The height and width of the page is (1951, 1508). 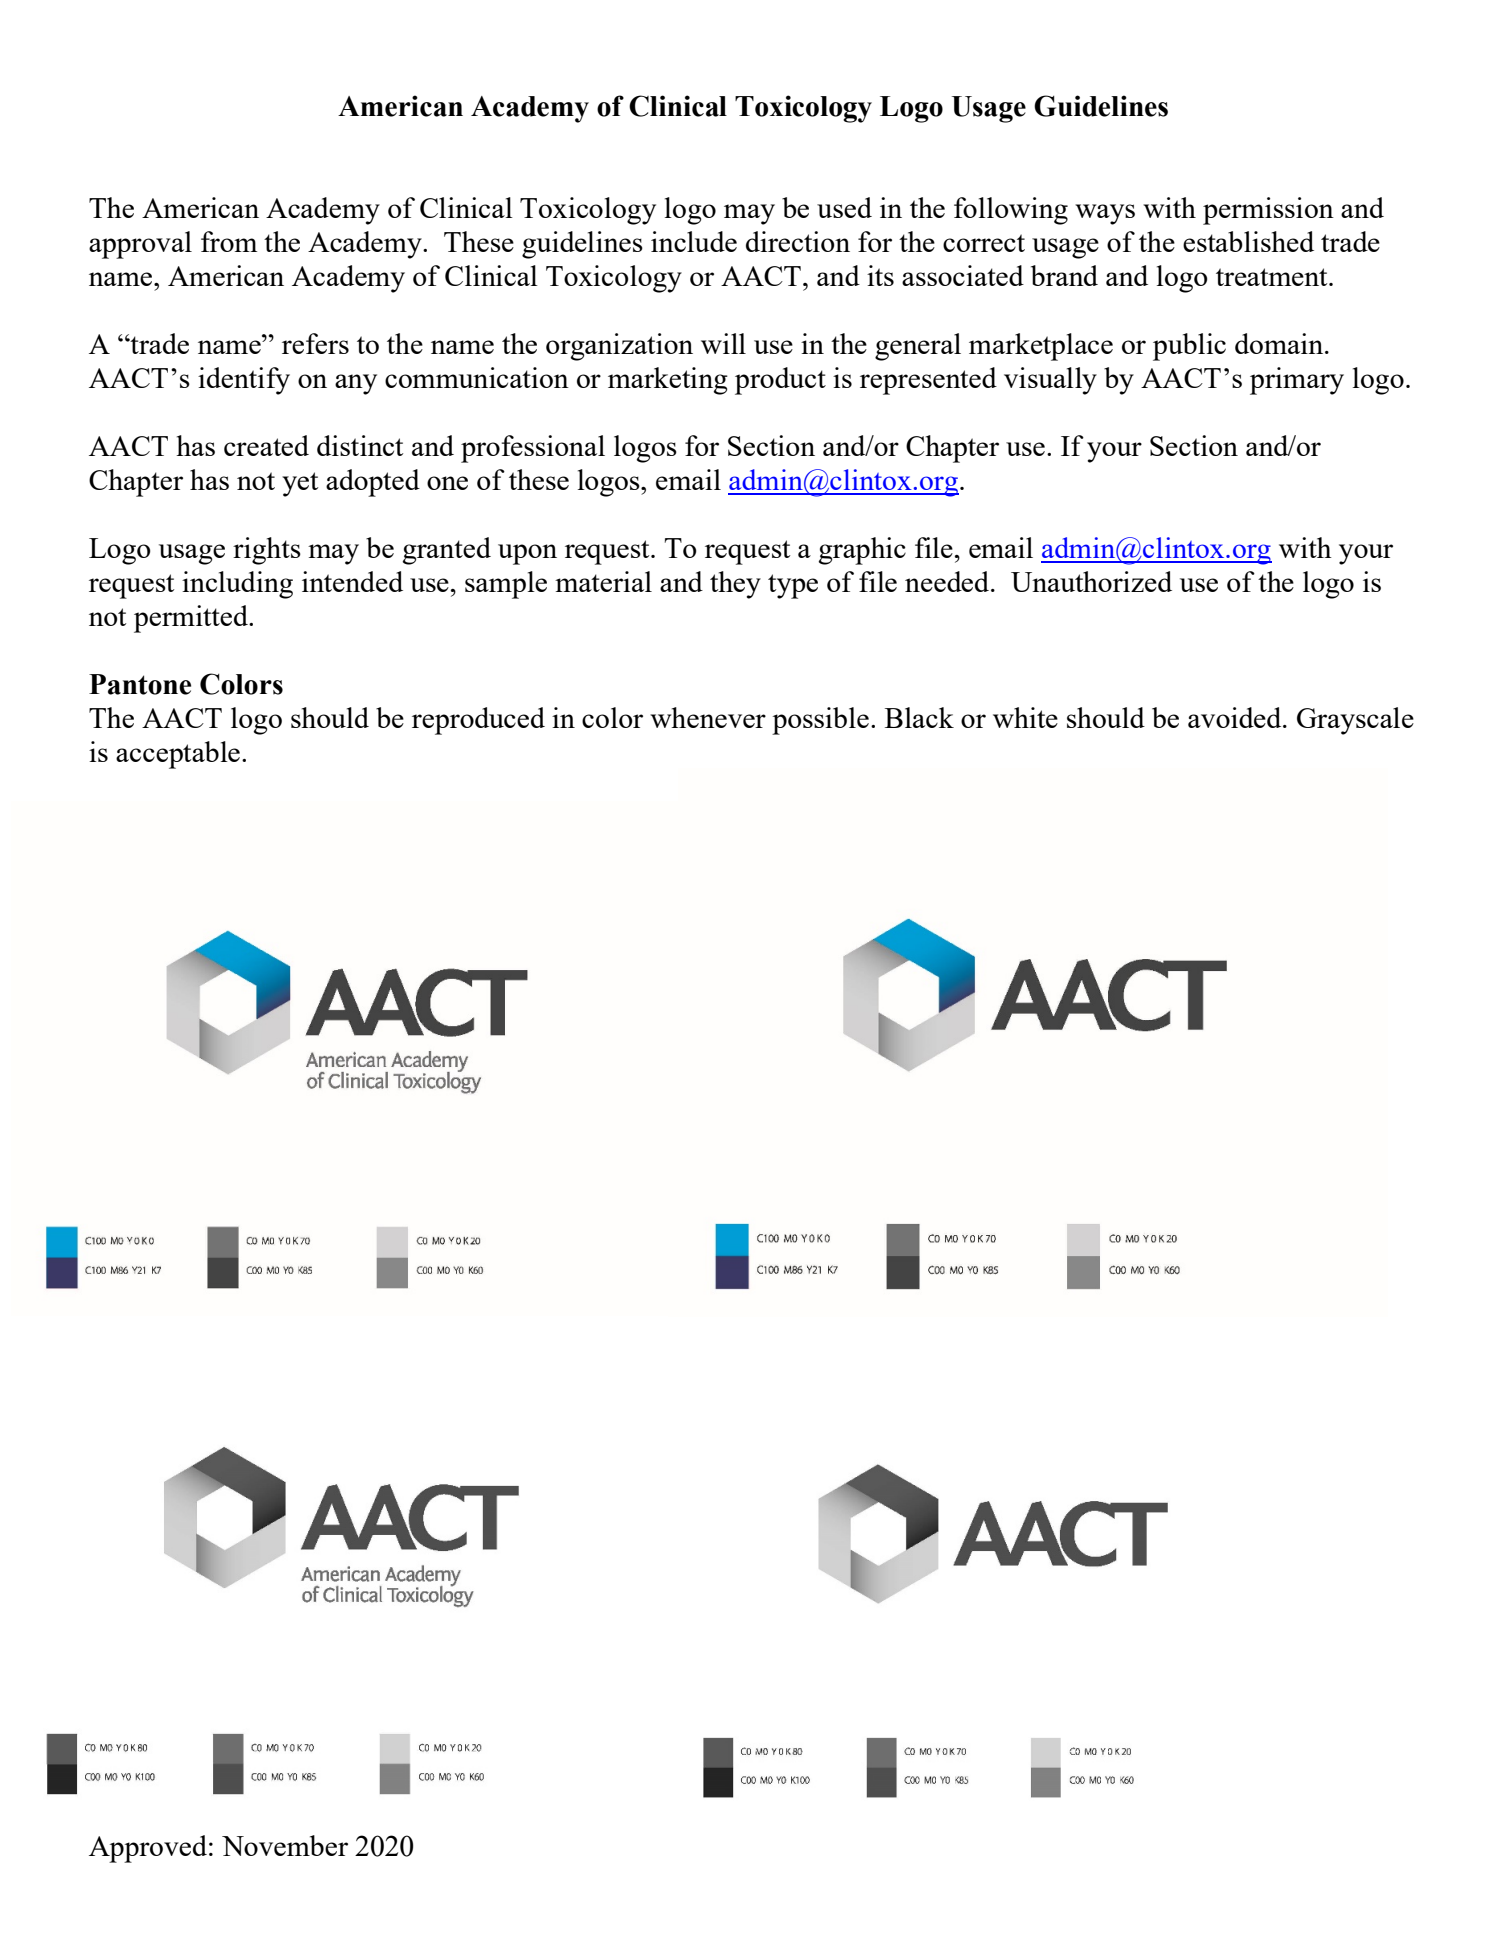 What do you see at coordinates (178, 755) in the page?
I see `acceptable` at bounding box center [178, 755].
